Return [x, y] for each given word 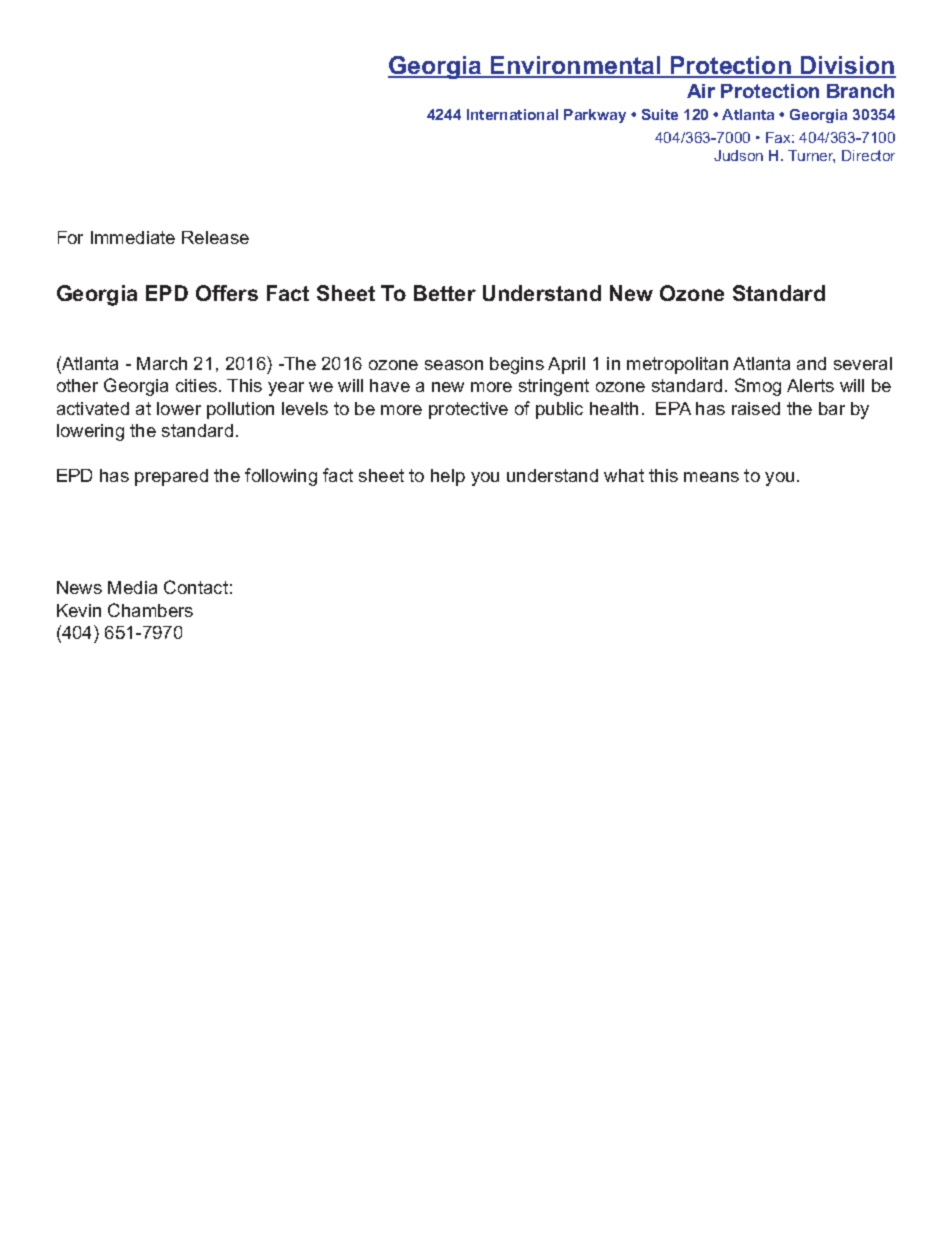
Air [701, 91]
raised [756, 408]
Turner [811, 156]
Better [445, 293]
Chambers [150, 610]
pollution [240, 410]
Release [215, 237]
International [512, 114]
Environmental [576, 66]
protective [468, 410]
